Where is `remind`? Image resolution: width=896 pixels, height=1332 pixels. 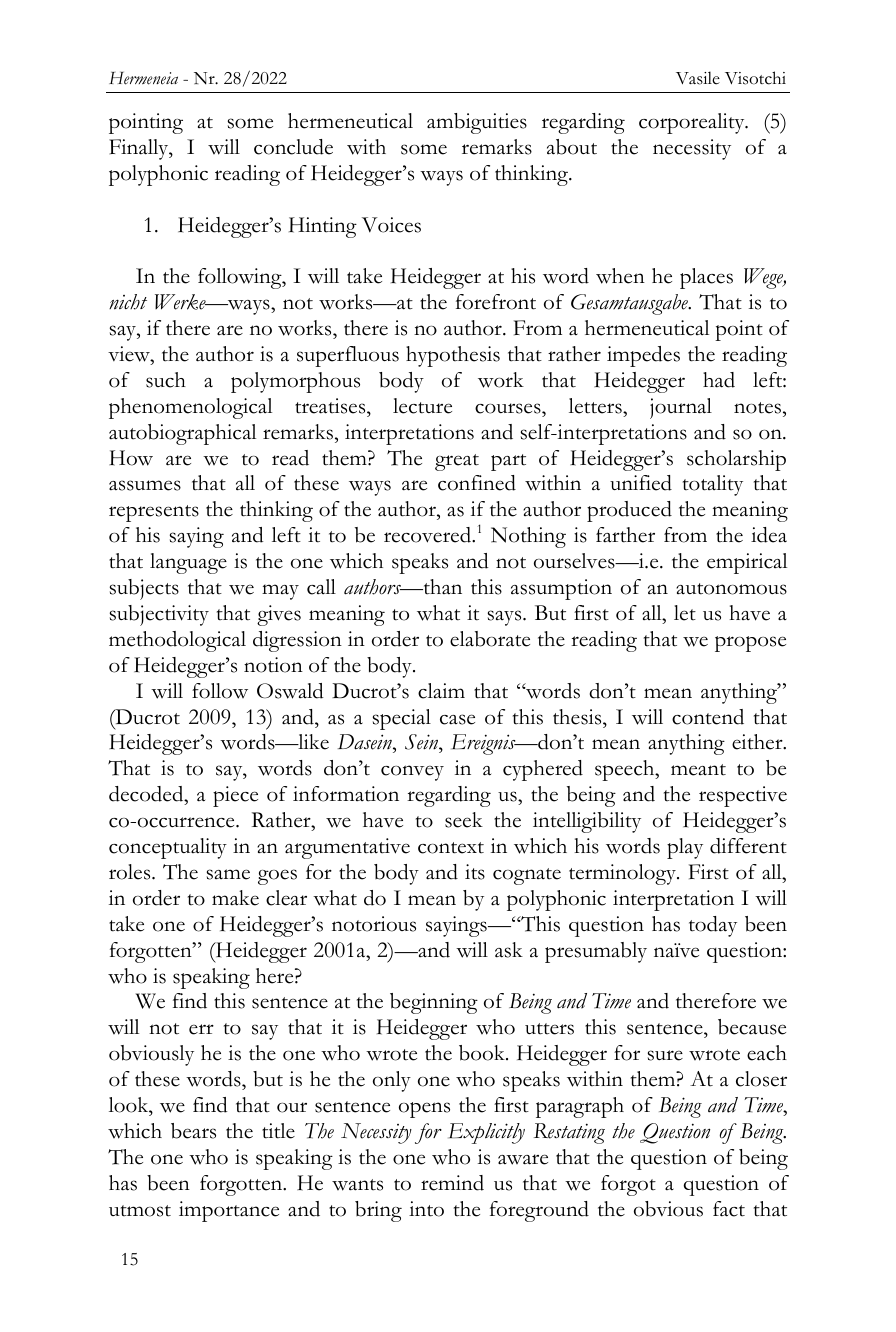
remind is located at coordinates (452, 1183).
